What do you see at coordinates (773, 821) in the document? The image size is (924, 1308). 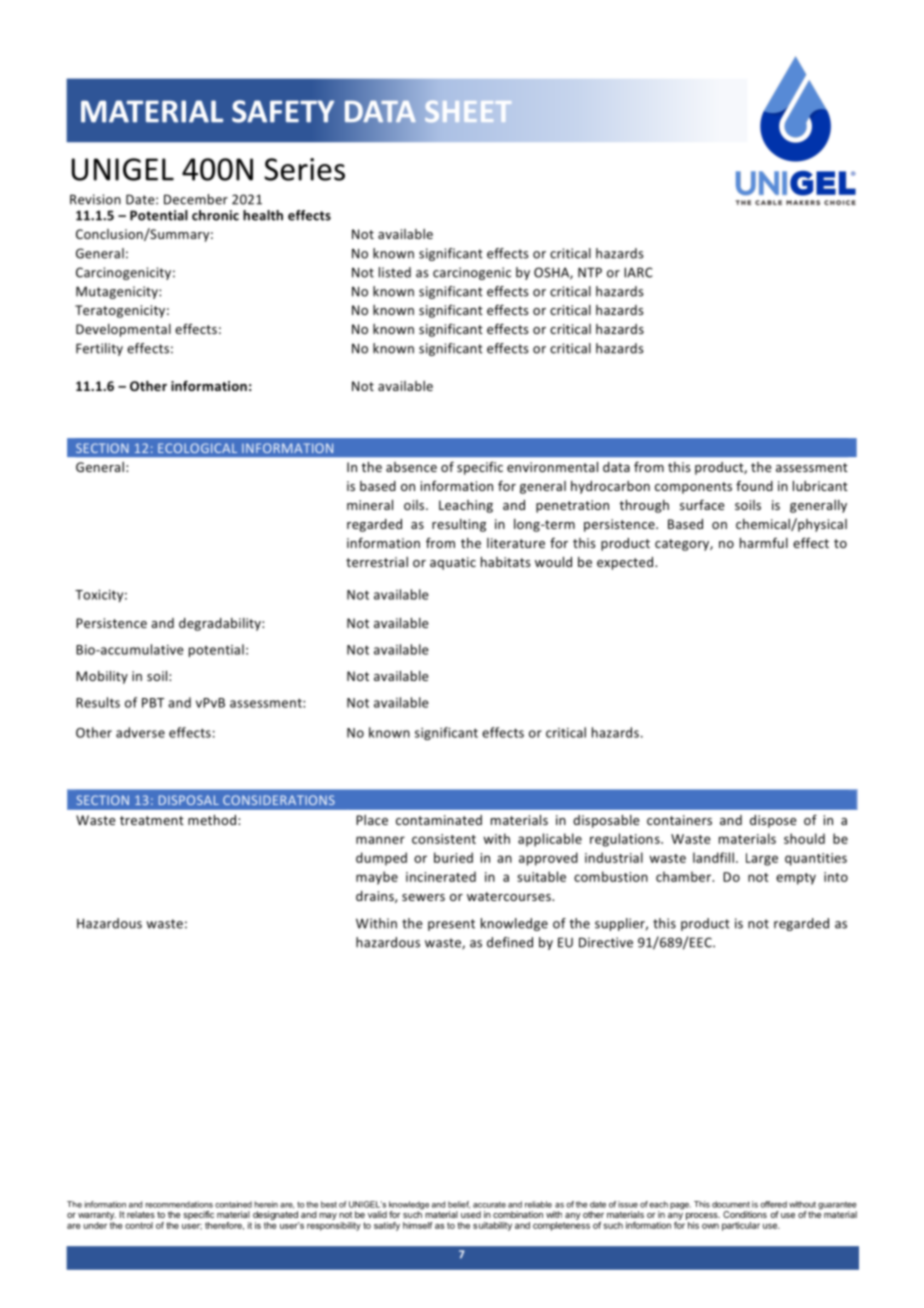 I see `dispose` at bounding box center [773, 821].
